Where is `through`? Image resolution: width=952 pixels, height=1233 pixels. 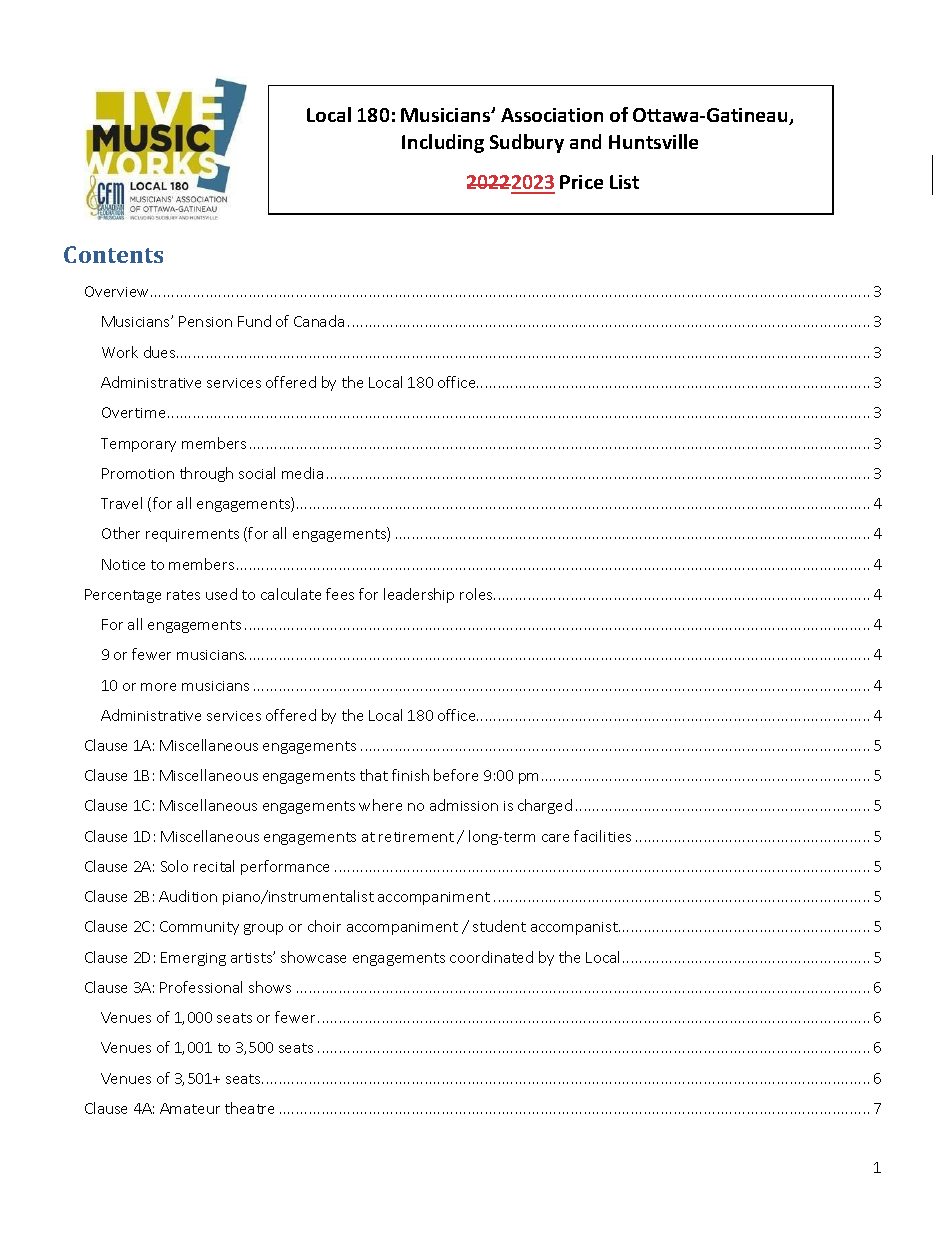
through is located at coordinates (206, 474).
